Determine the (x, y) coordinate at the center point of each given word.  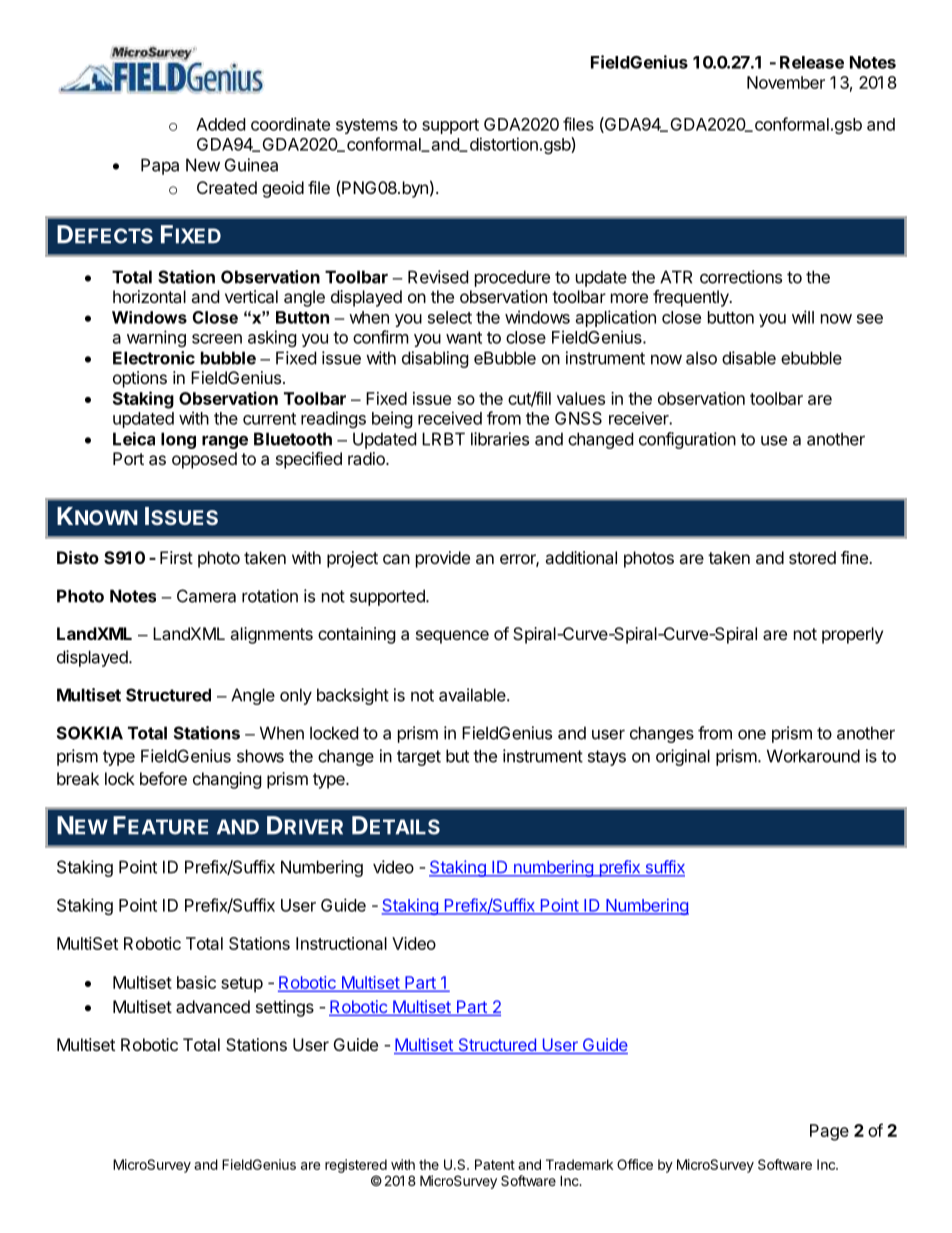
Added (220, 124)
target (419, 758)
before (163, 778)
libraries (500, 439)
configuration (687, 440)
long (178, 440)
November (786, 82)
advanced (213, 1006)
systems (367, 126)
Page (829, 1132)
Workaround (813, 756)
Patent (495, 1164)
